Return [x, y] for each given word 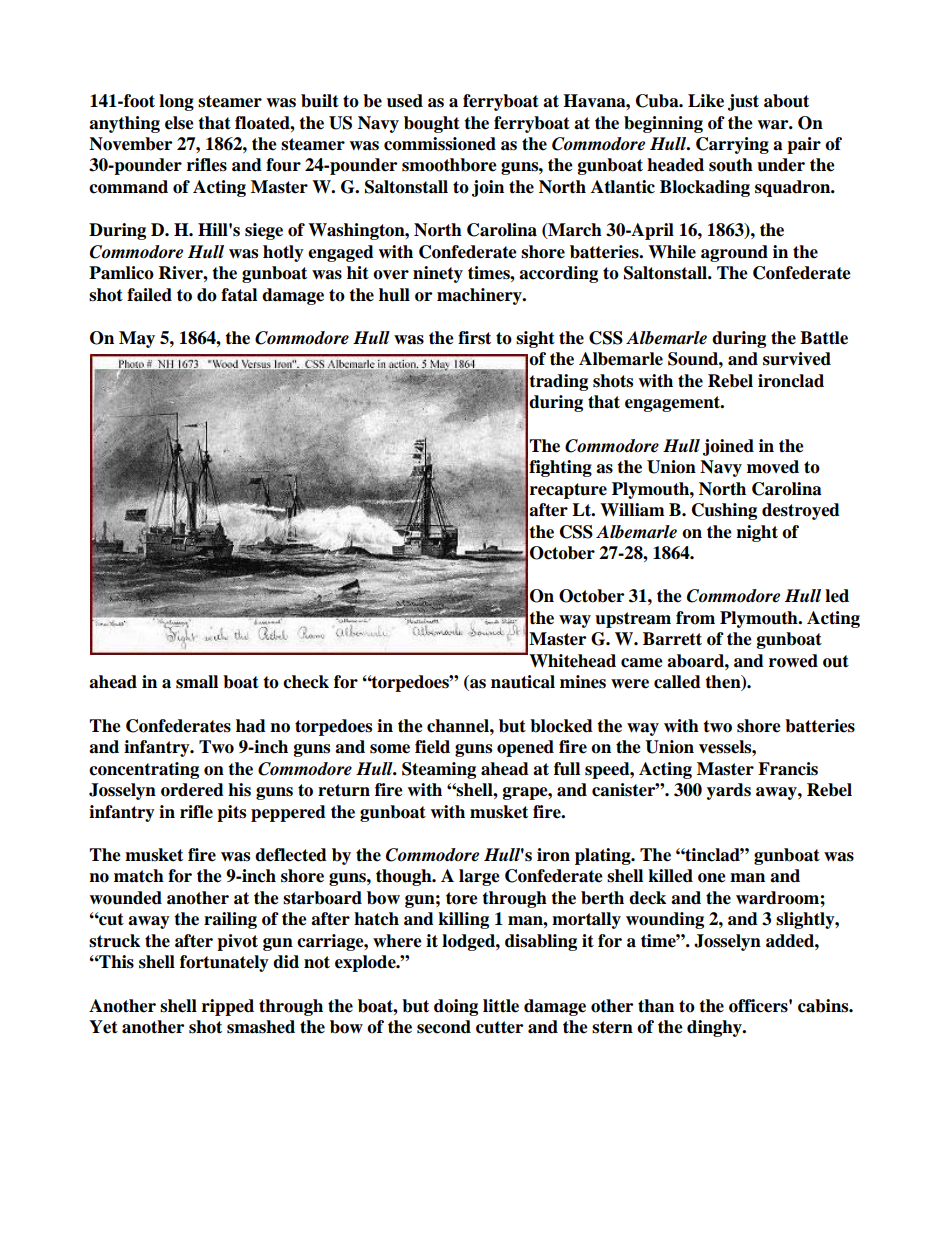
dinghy [715, 1028]
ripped [228, 1007]
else [179, 123]
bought [432, 124]
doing [456, 1007]
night [757, 533]
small [197, 682]
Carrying [732, 145]
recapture [568, 491]
